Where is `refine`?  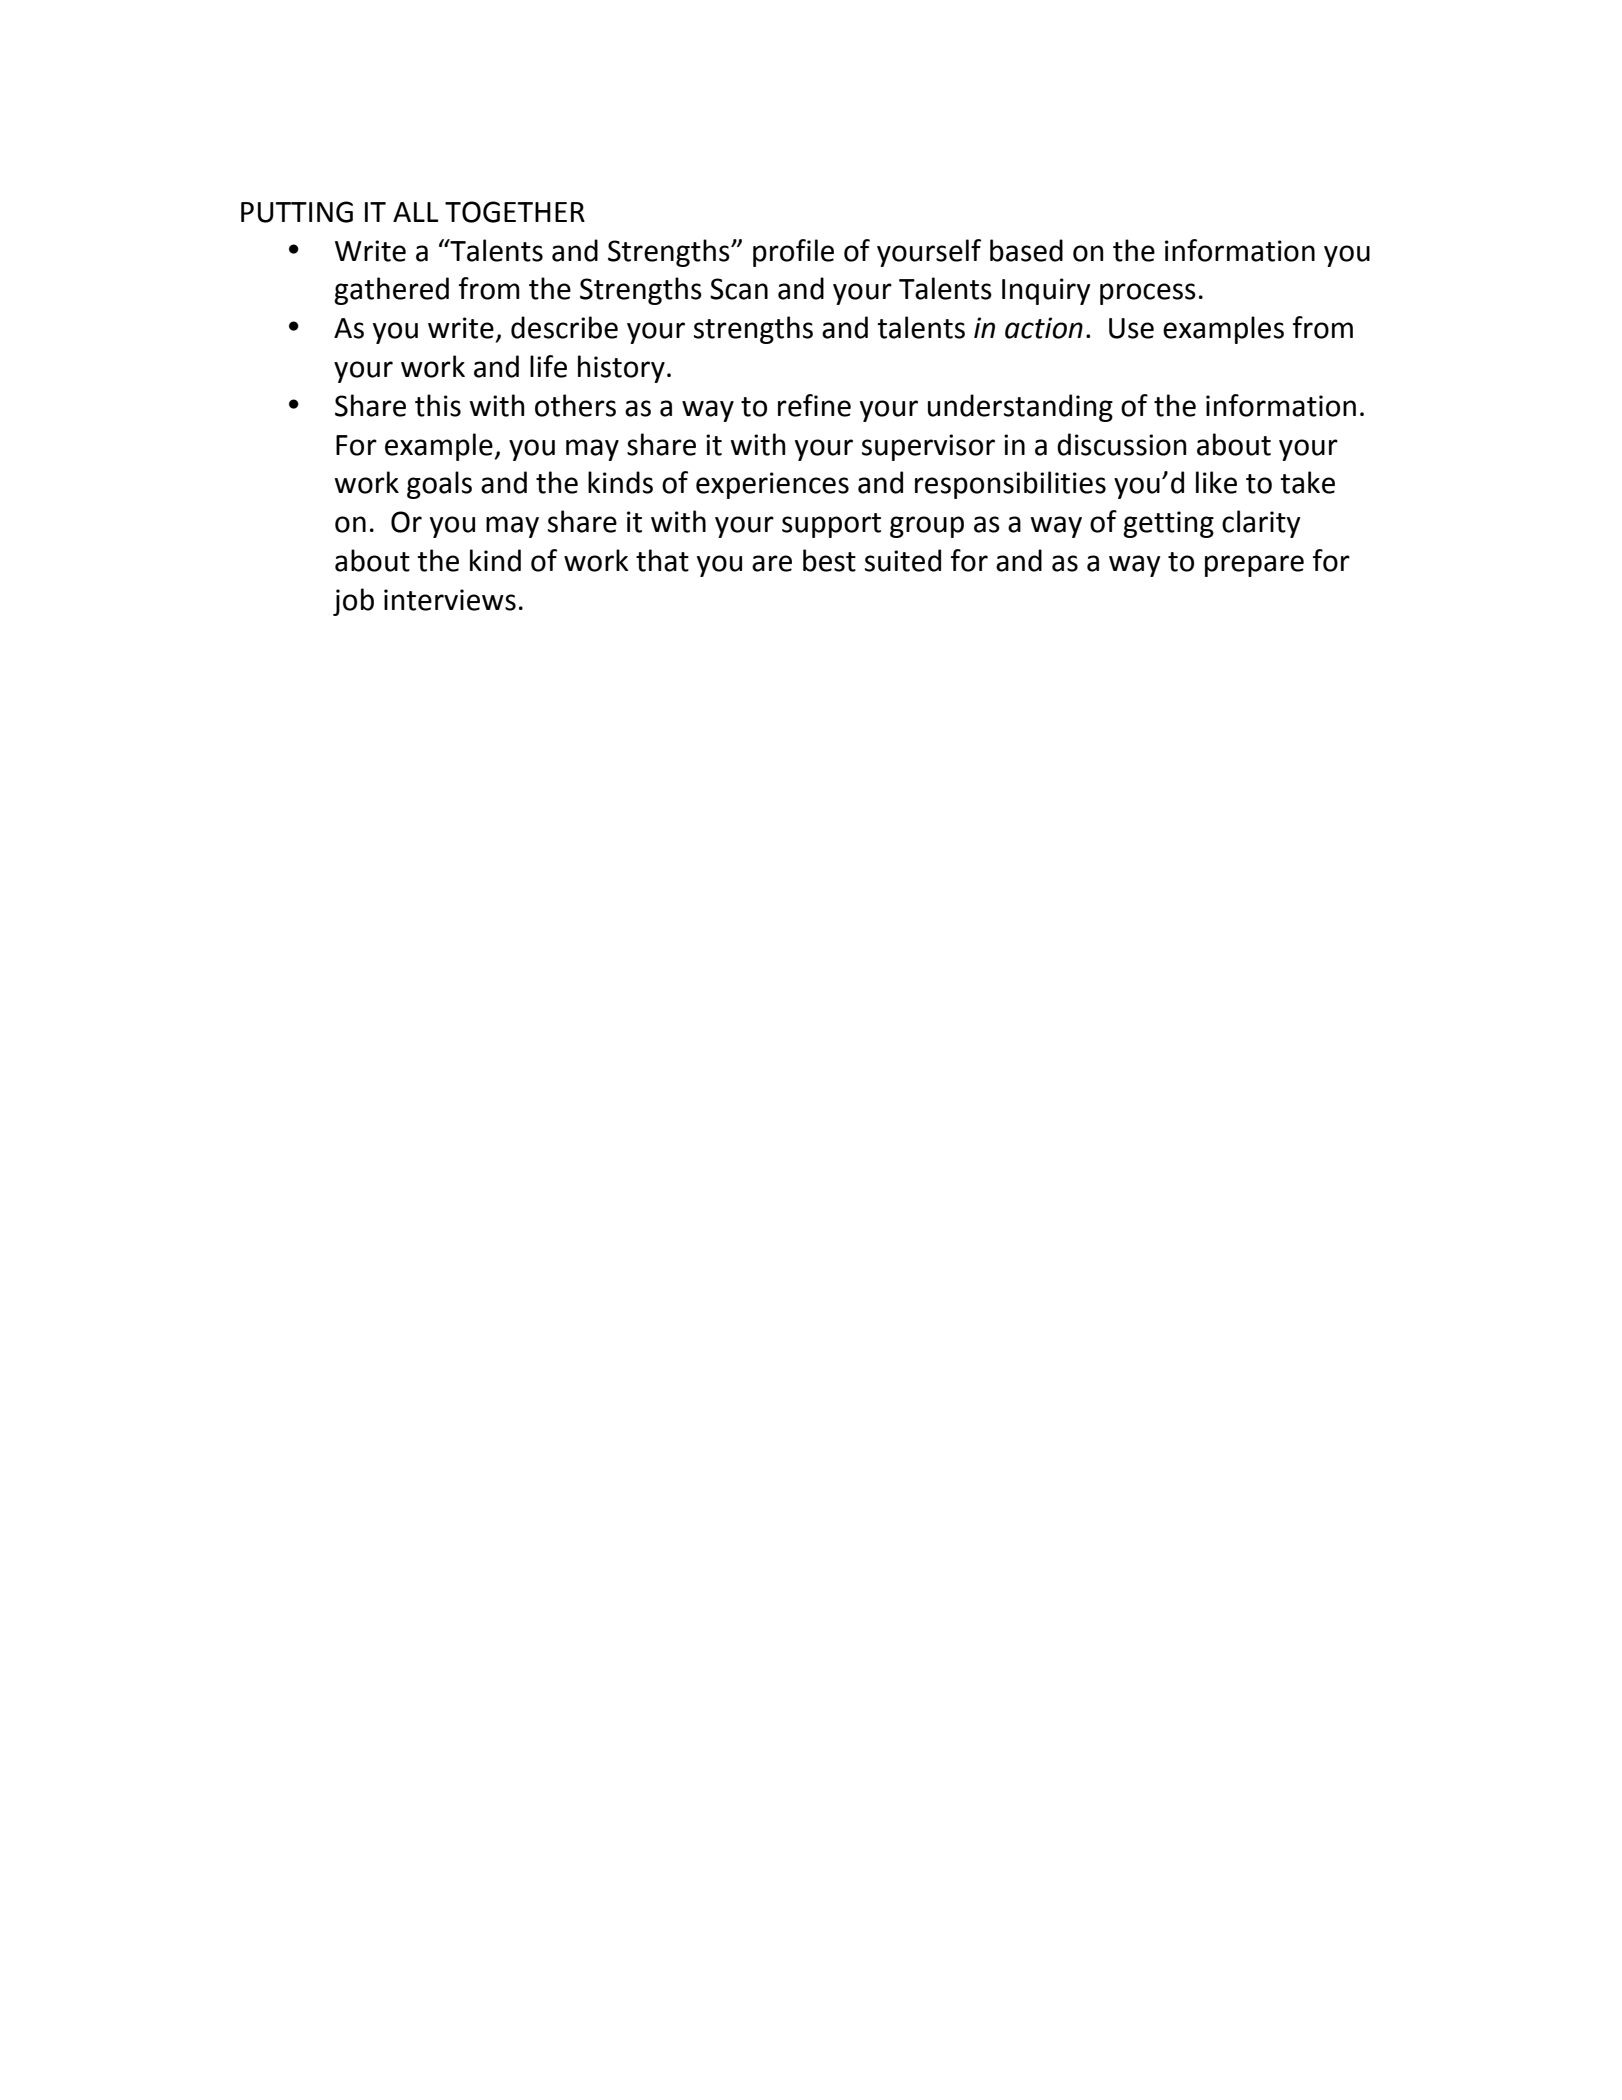
refine is located at coordinates (814, 405).
